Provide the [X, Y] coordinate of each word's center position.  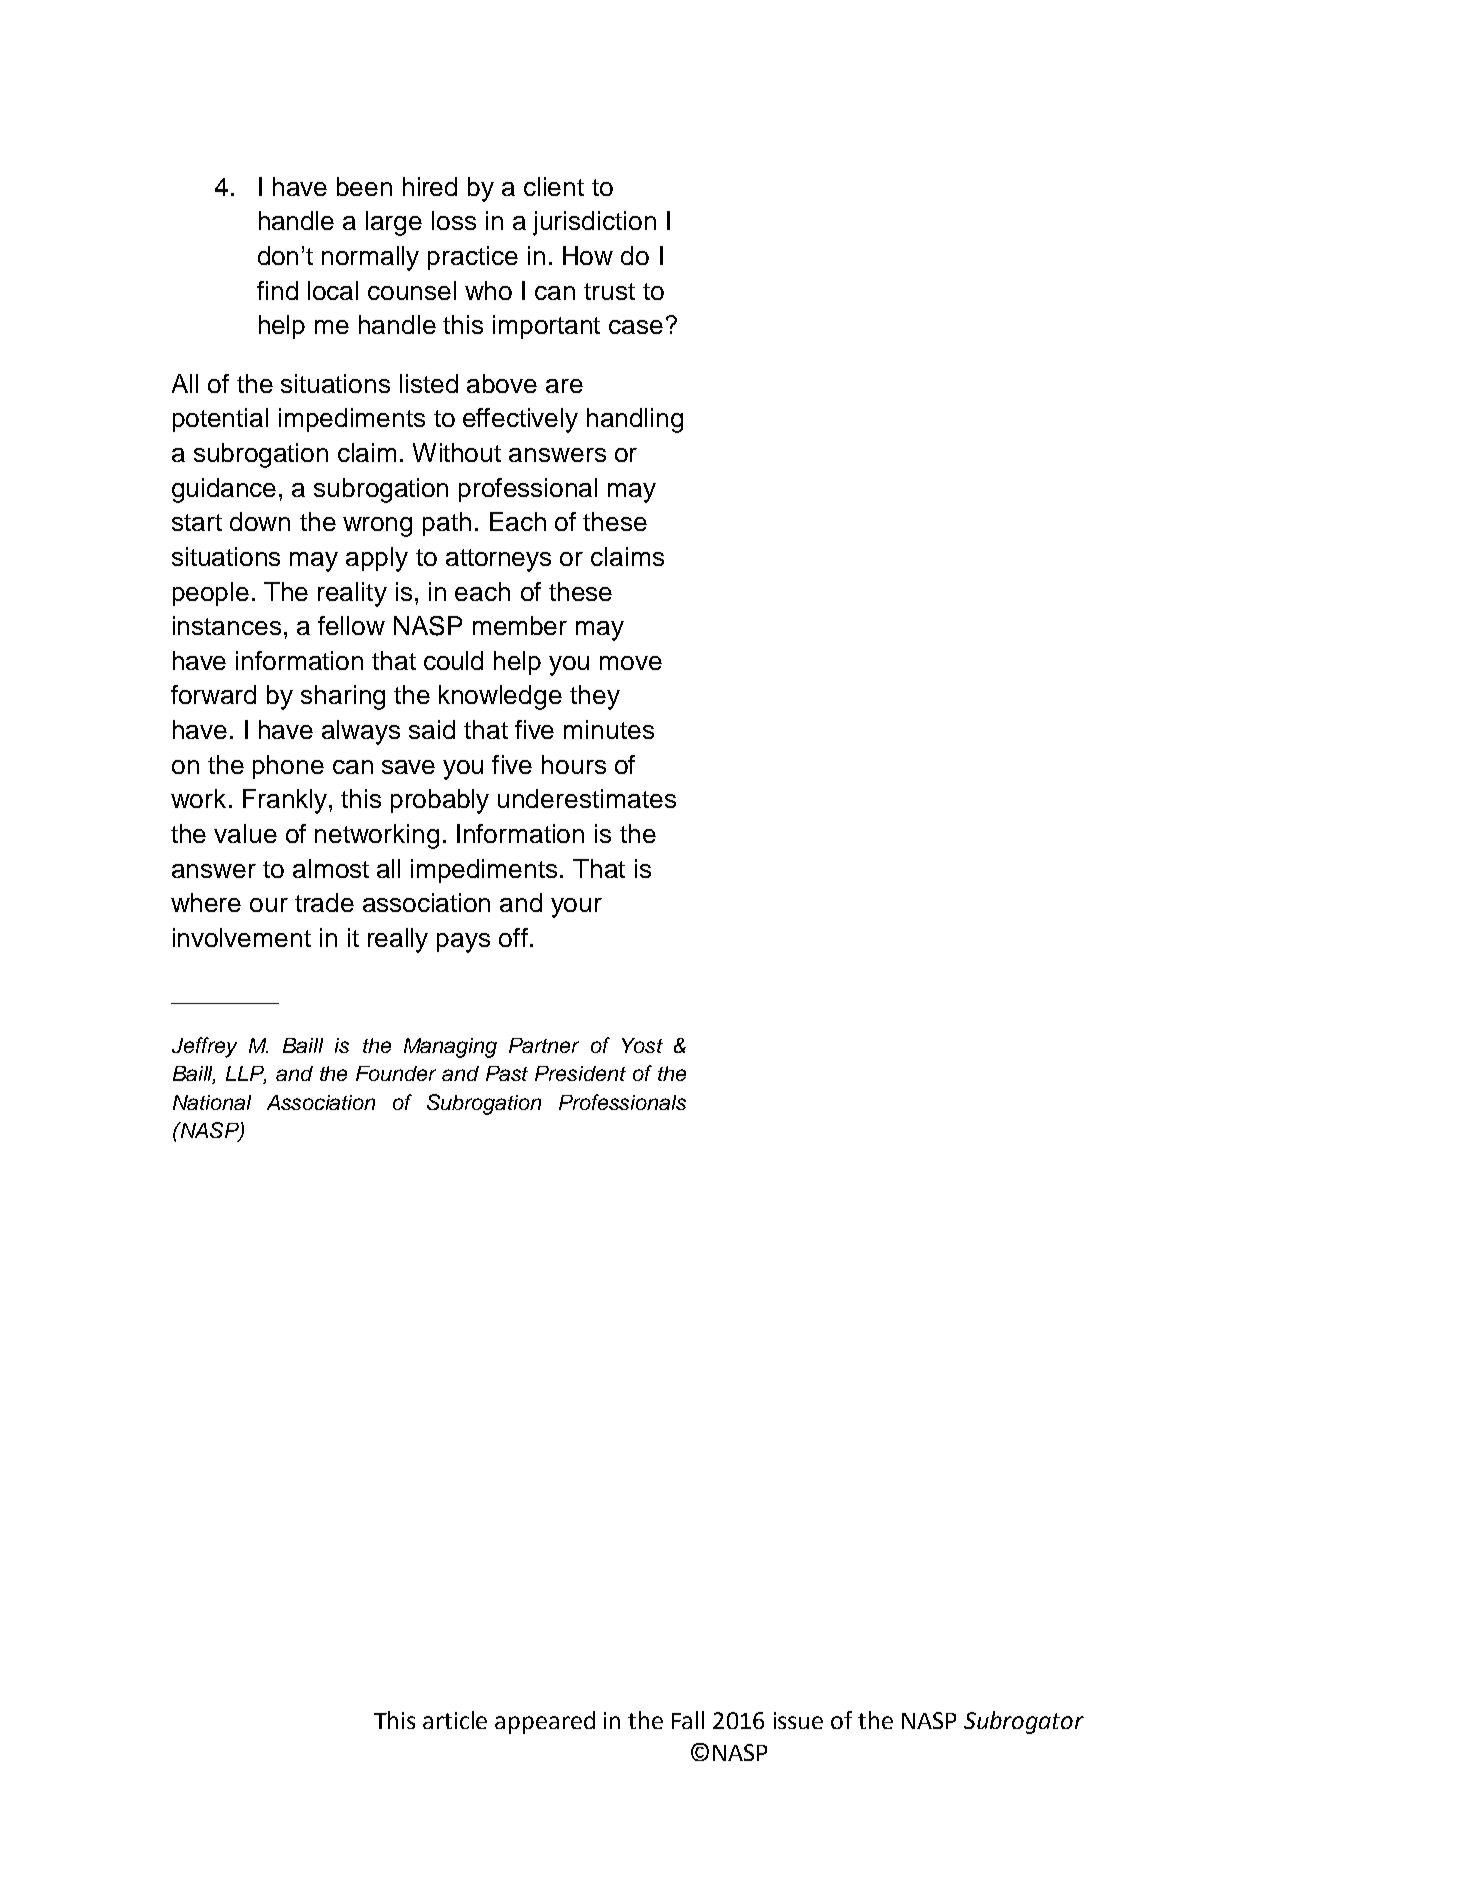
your [576, 908]
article [455, 1720]
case [636, 327]
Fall [688, 1720]
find [277, 290]
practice [473, 258]
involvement [242, 937]
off [513, 937]
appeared [545, 1722]
